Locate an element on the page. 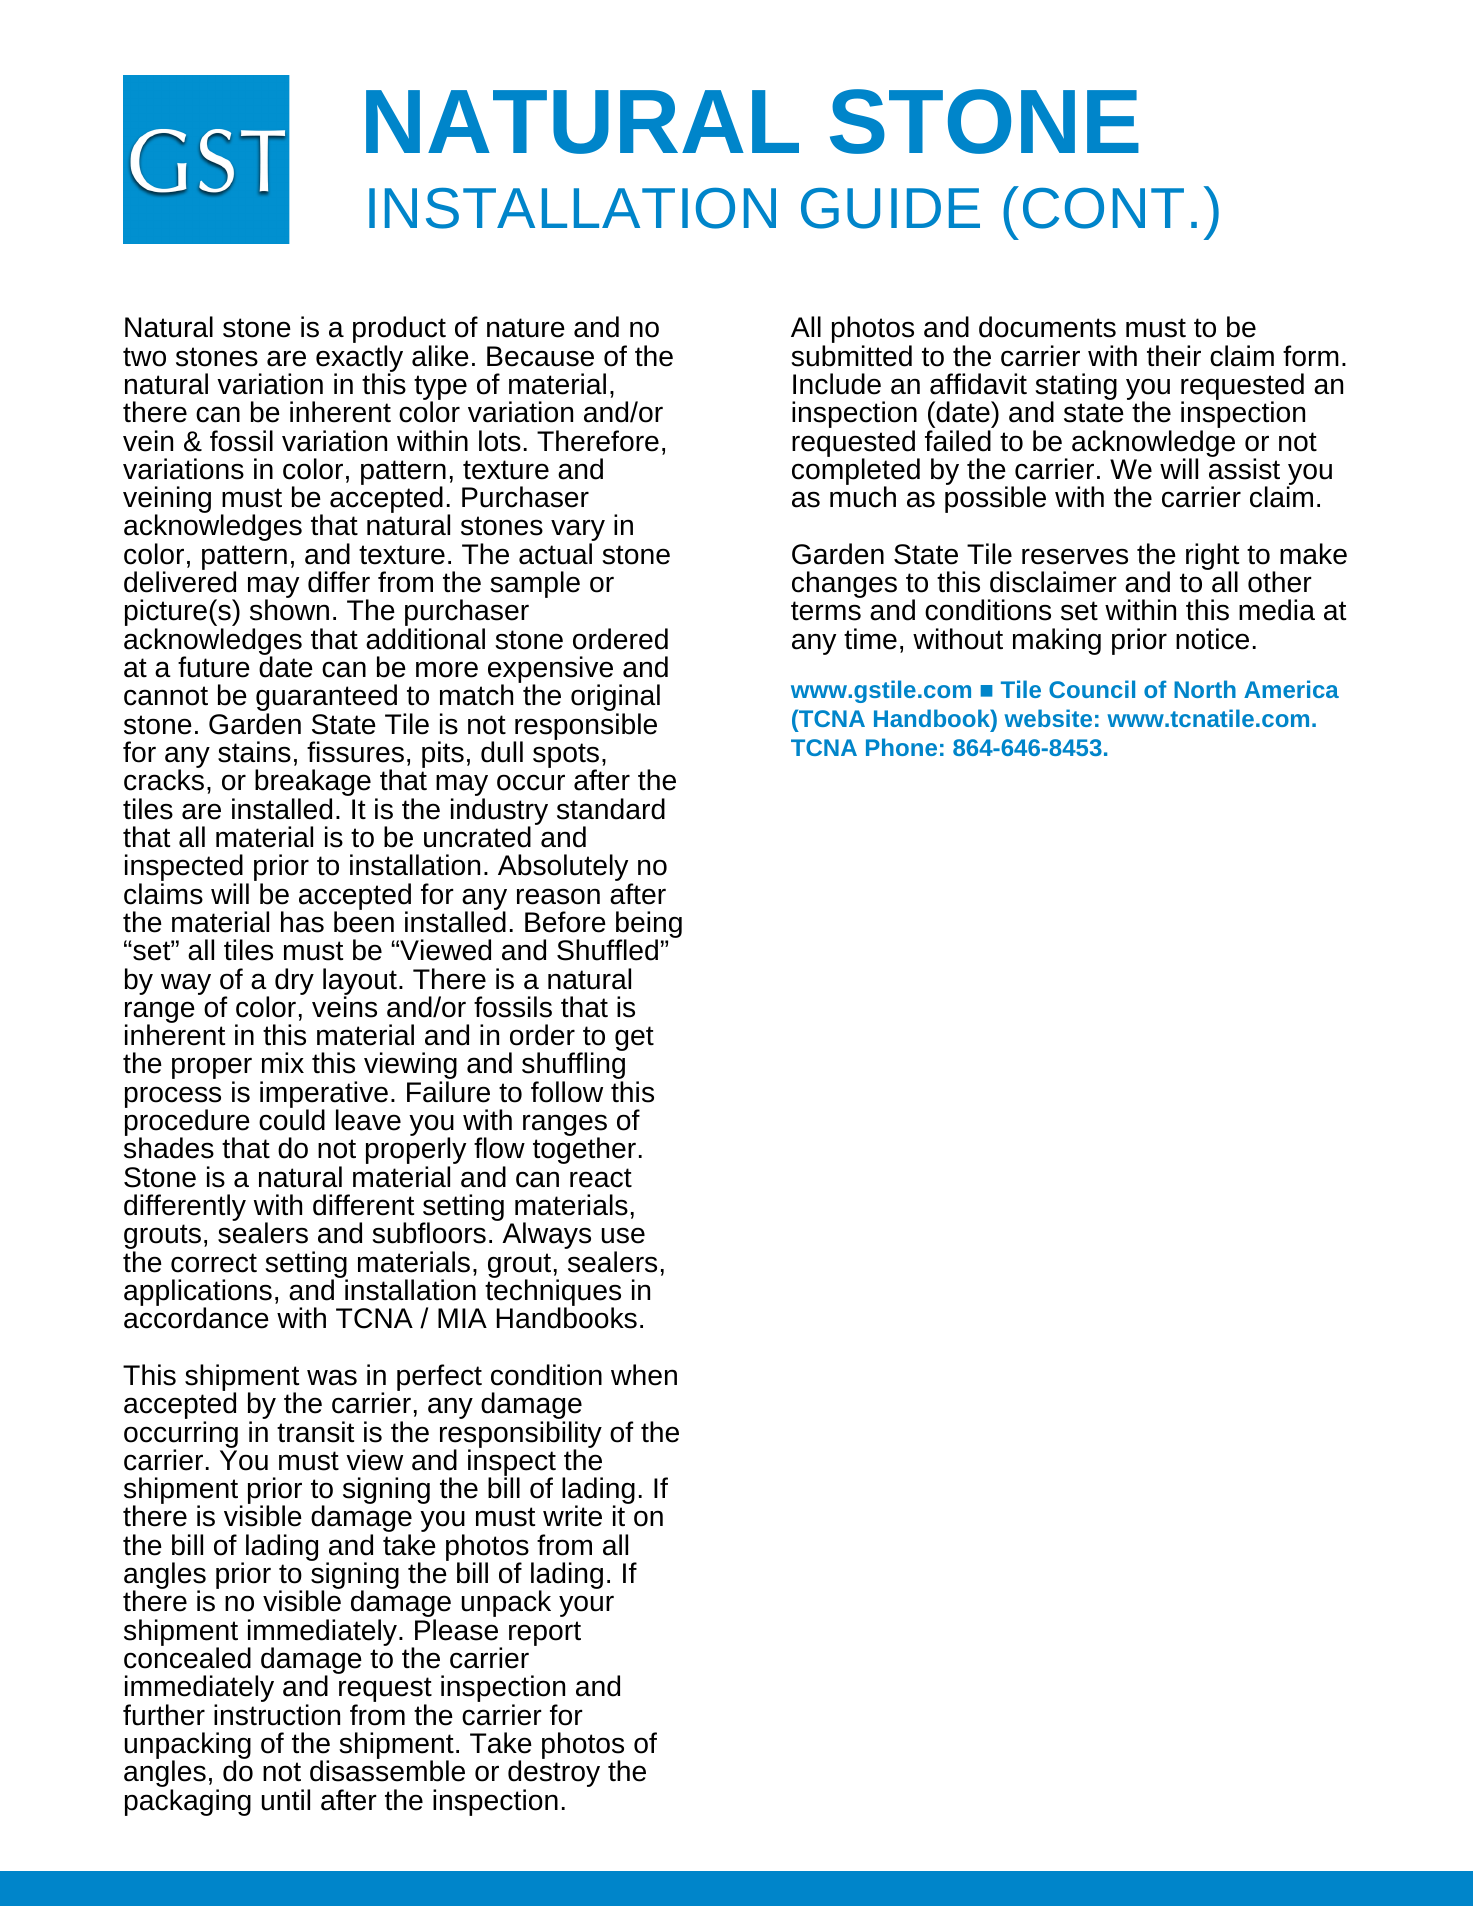 This image has height=1906, width=1473. GUIDE is located at coordinates (890, 208).
